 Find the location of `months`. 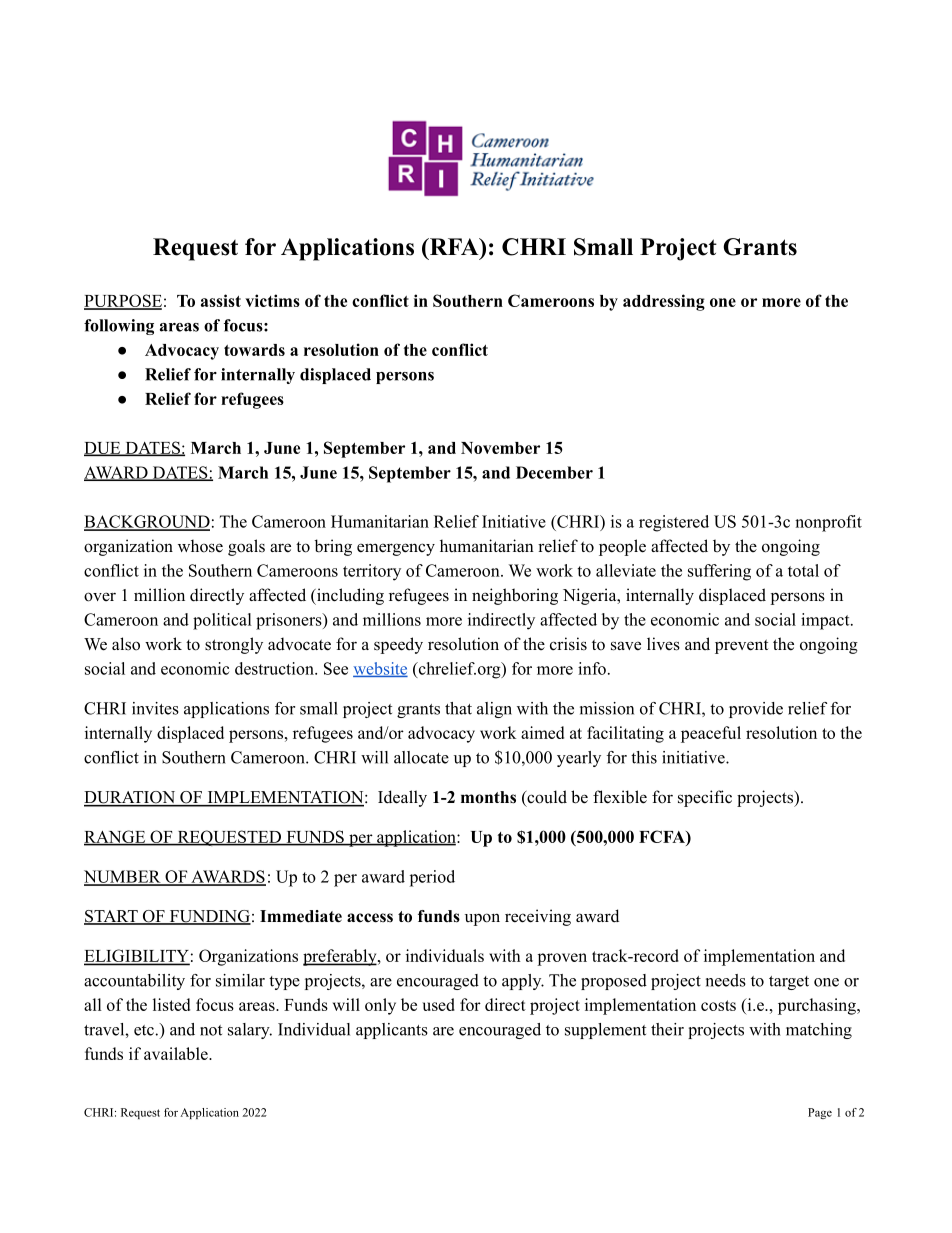

months is located at coordinates (488, 797).
